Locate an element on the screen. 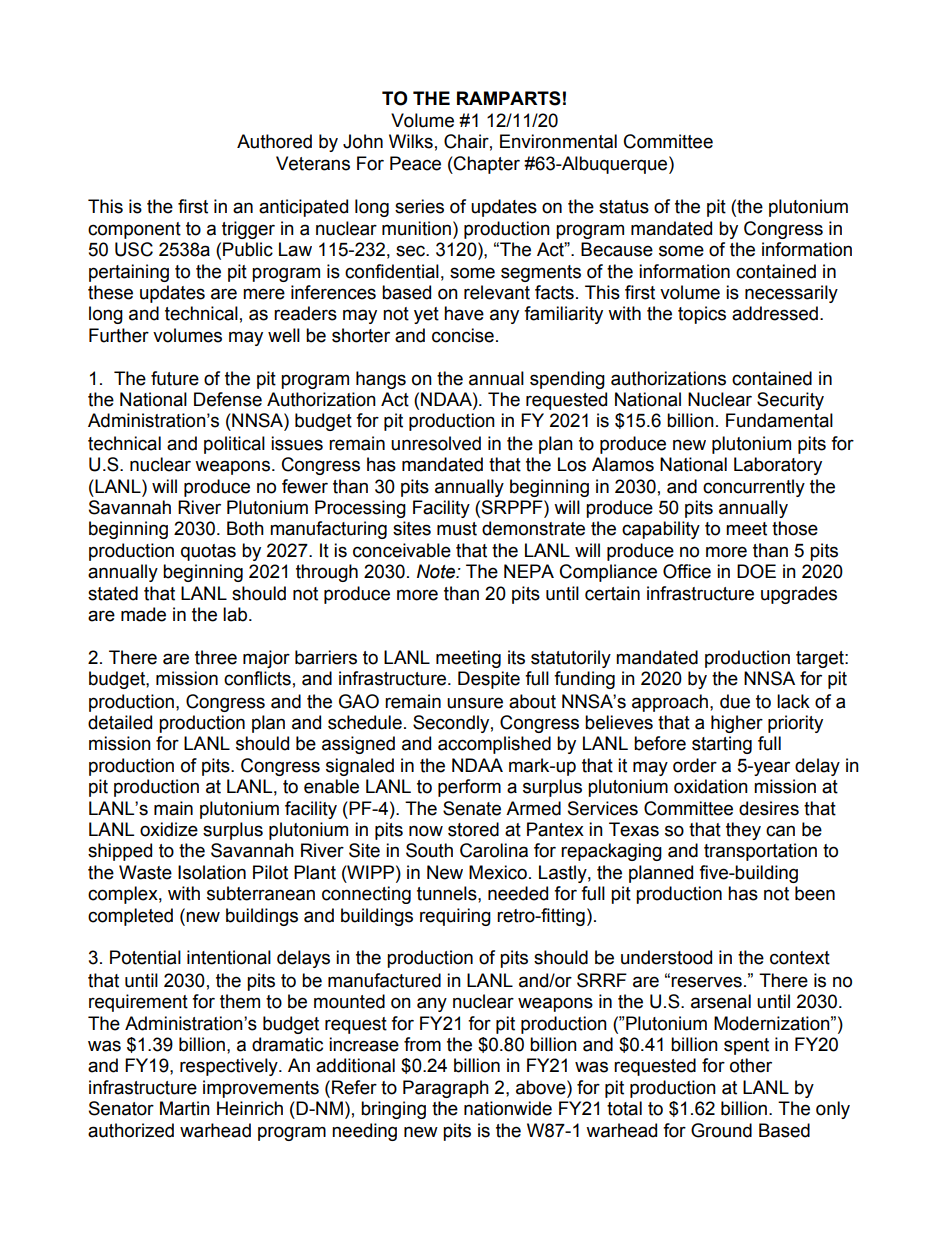  Security is located at coordinates (790, 401).
